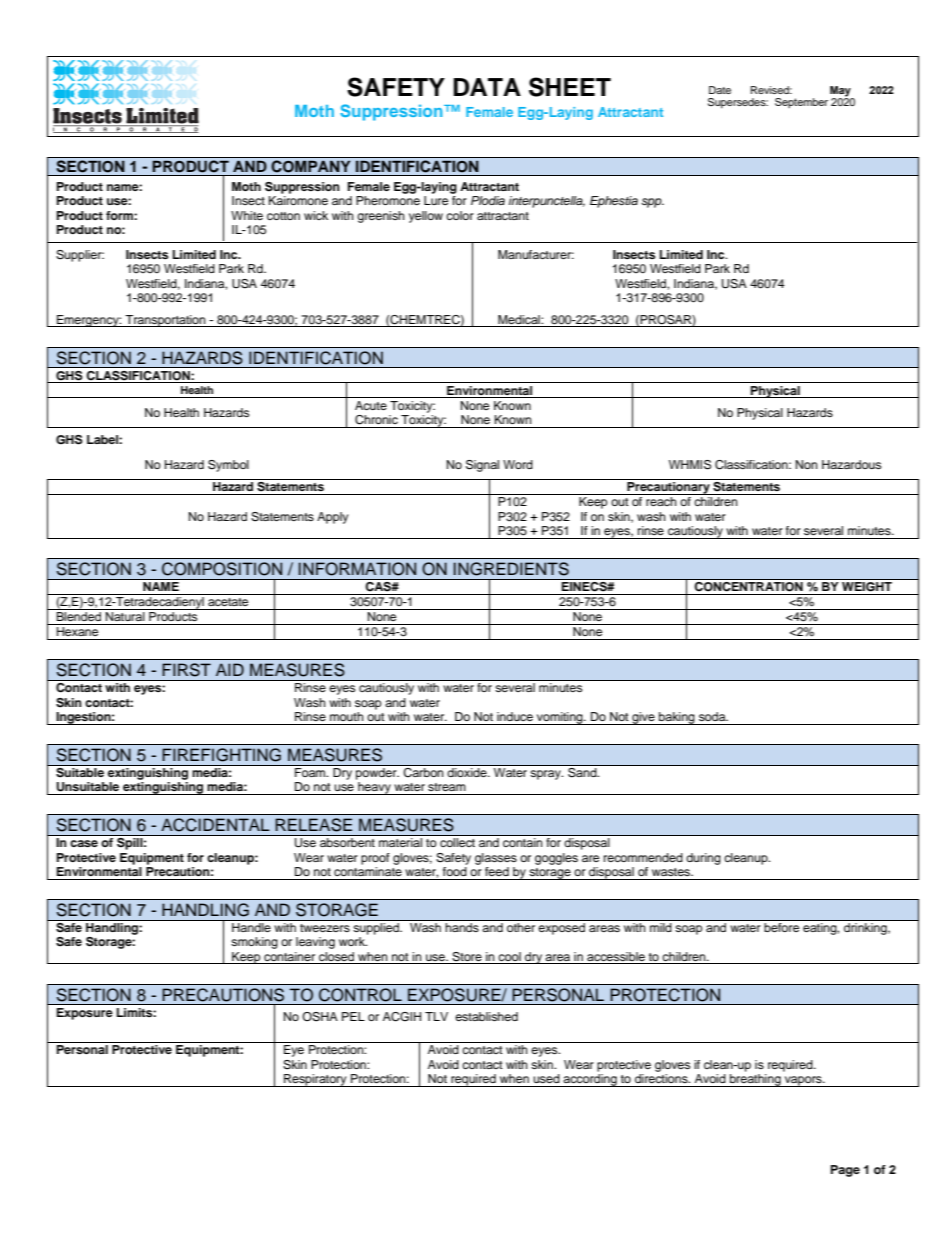 This document has height=1233, width=952. Describe the element at coordinates (782, 926) in the document. I see `before` at that location.
